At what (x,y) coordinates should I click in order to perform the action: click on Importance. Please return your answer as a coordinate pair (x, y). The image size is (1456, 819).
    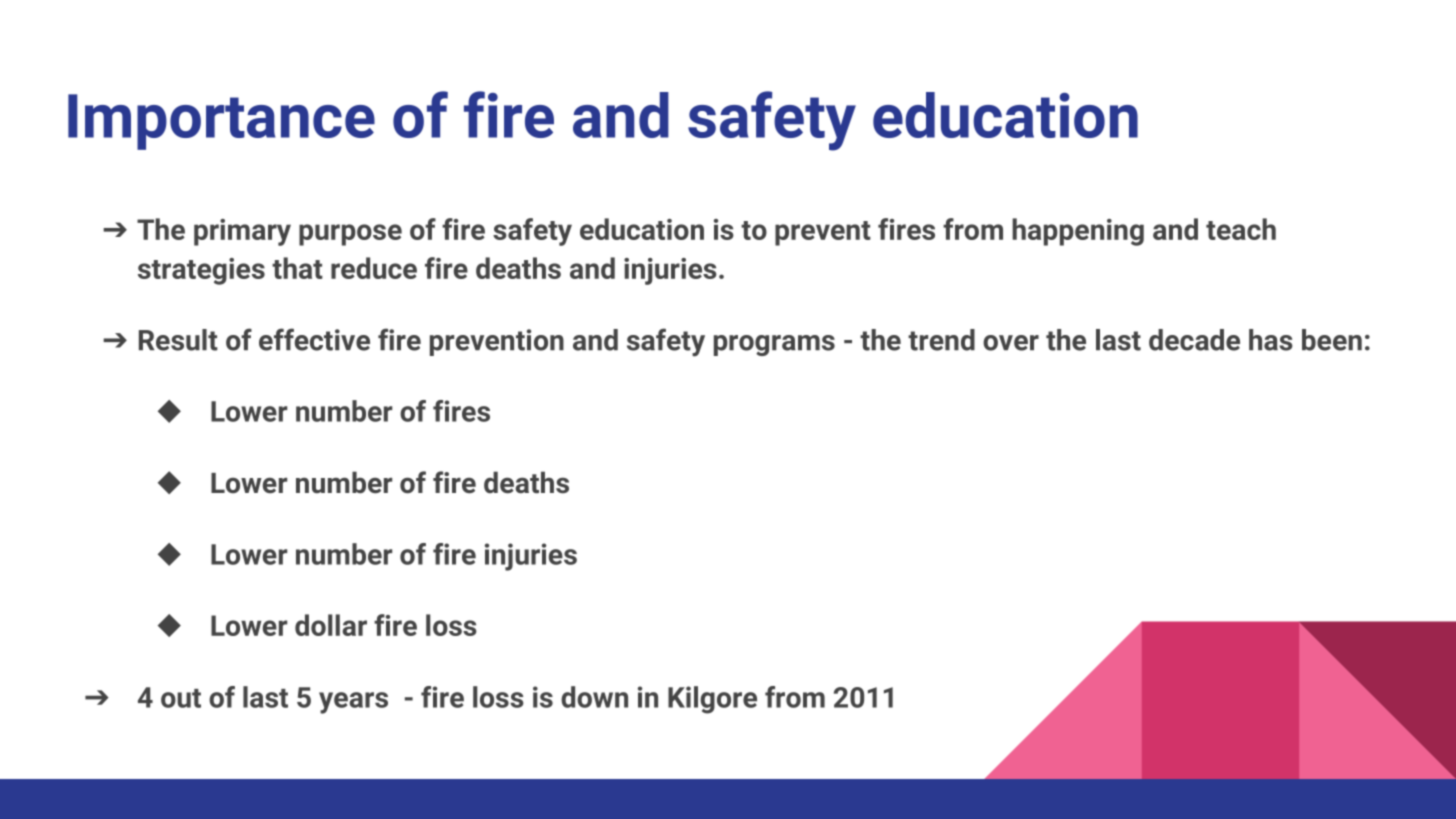
    Looking at the image, I should click on (221, 122).
